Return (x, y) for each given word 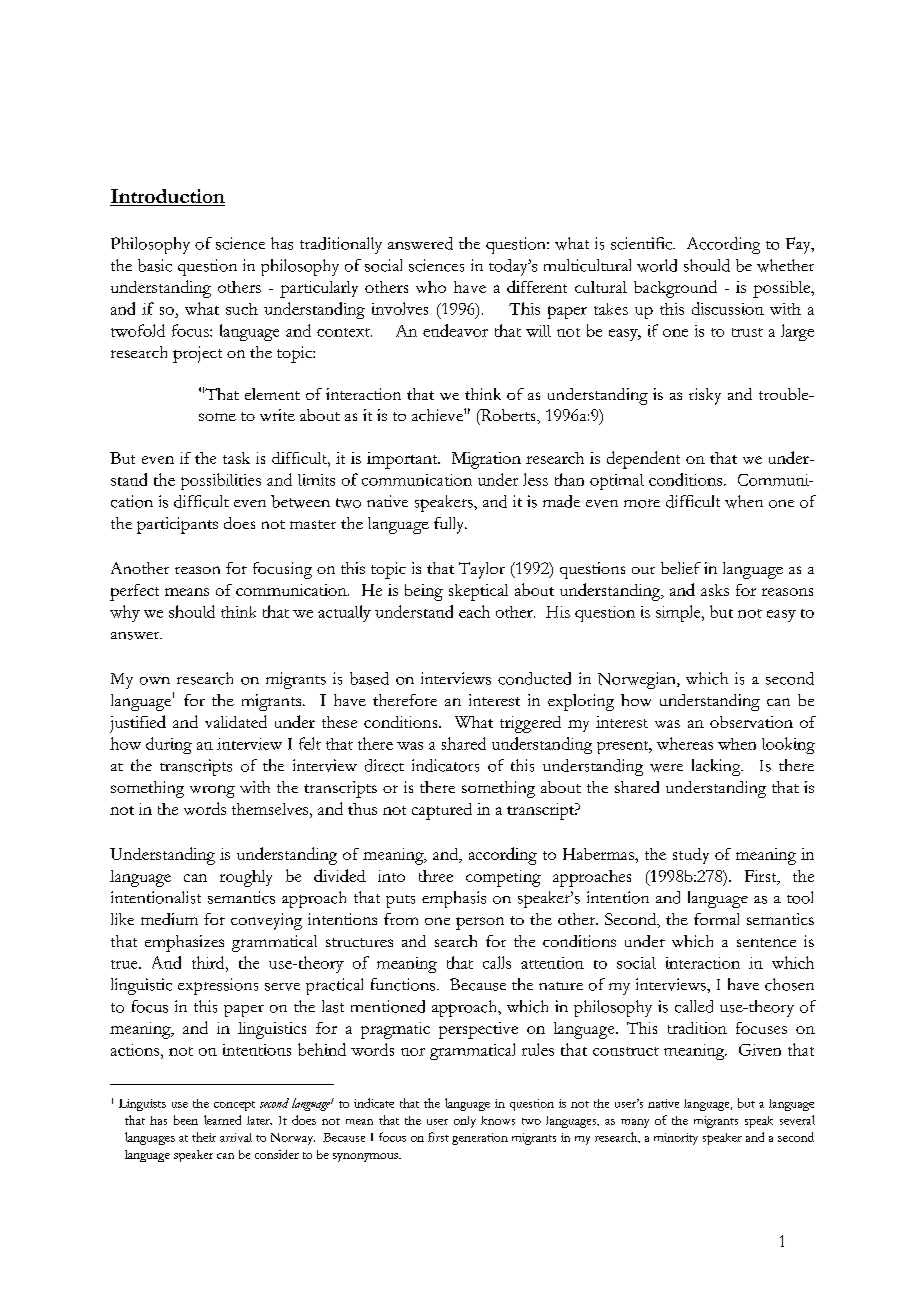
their (204, 1137)
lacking (717, 767)
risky (705, 396)
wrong (212, 791)
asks (715, 590)
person (480, 923)
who (431, 287)
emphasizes (184, 943)
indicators (445, 765)
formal (716, 919)
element (272, 394)
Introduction (167, 197)
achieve (438, 415)
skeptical (478, 592)
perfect (134, 592)
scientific (643, 243)
